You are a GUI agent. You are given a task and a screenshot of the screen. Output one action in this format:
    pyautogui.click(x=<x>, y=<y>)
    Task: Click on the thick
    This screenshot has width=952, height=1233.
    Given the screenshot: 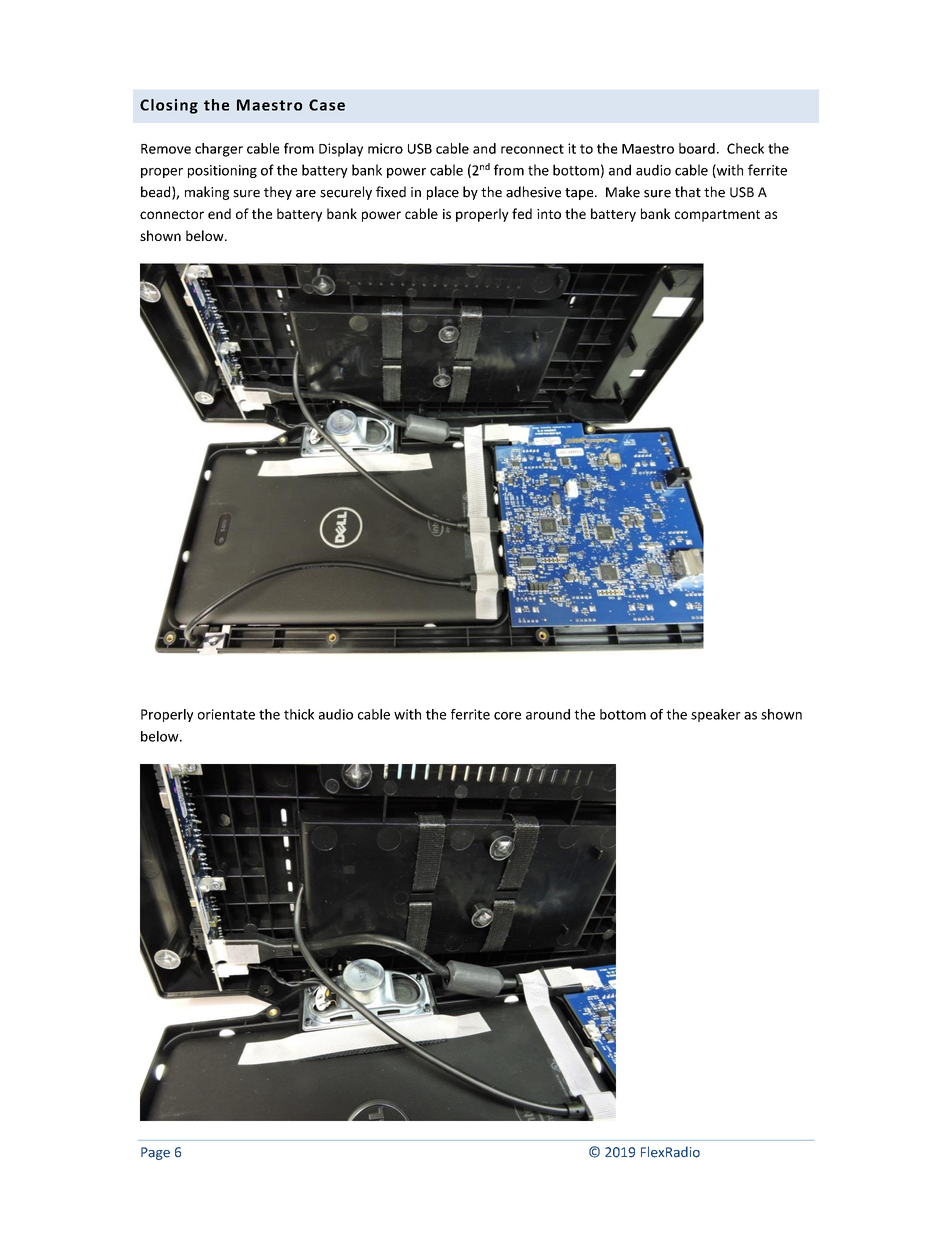 What is the action you would take?
    pyautogui.click(x=299, y=714)
